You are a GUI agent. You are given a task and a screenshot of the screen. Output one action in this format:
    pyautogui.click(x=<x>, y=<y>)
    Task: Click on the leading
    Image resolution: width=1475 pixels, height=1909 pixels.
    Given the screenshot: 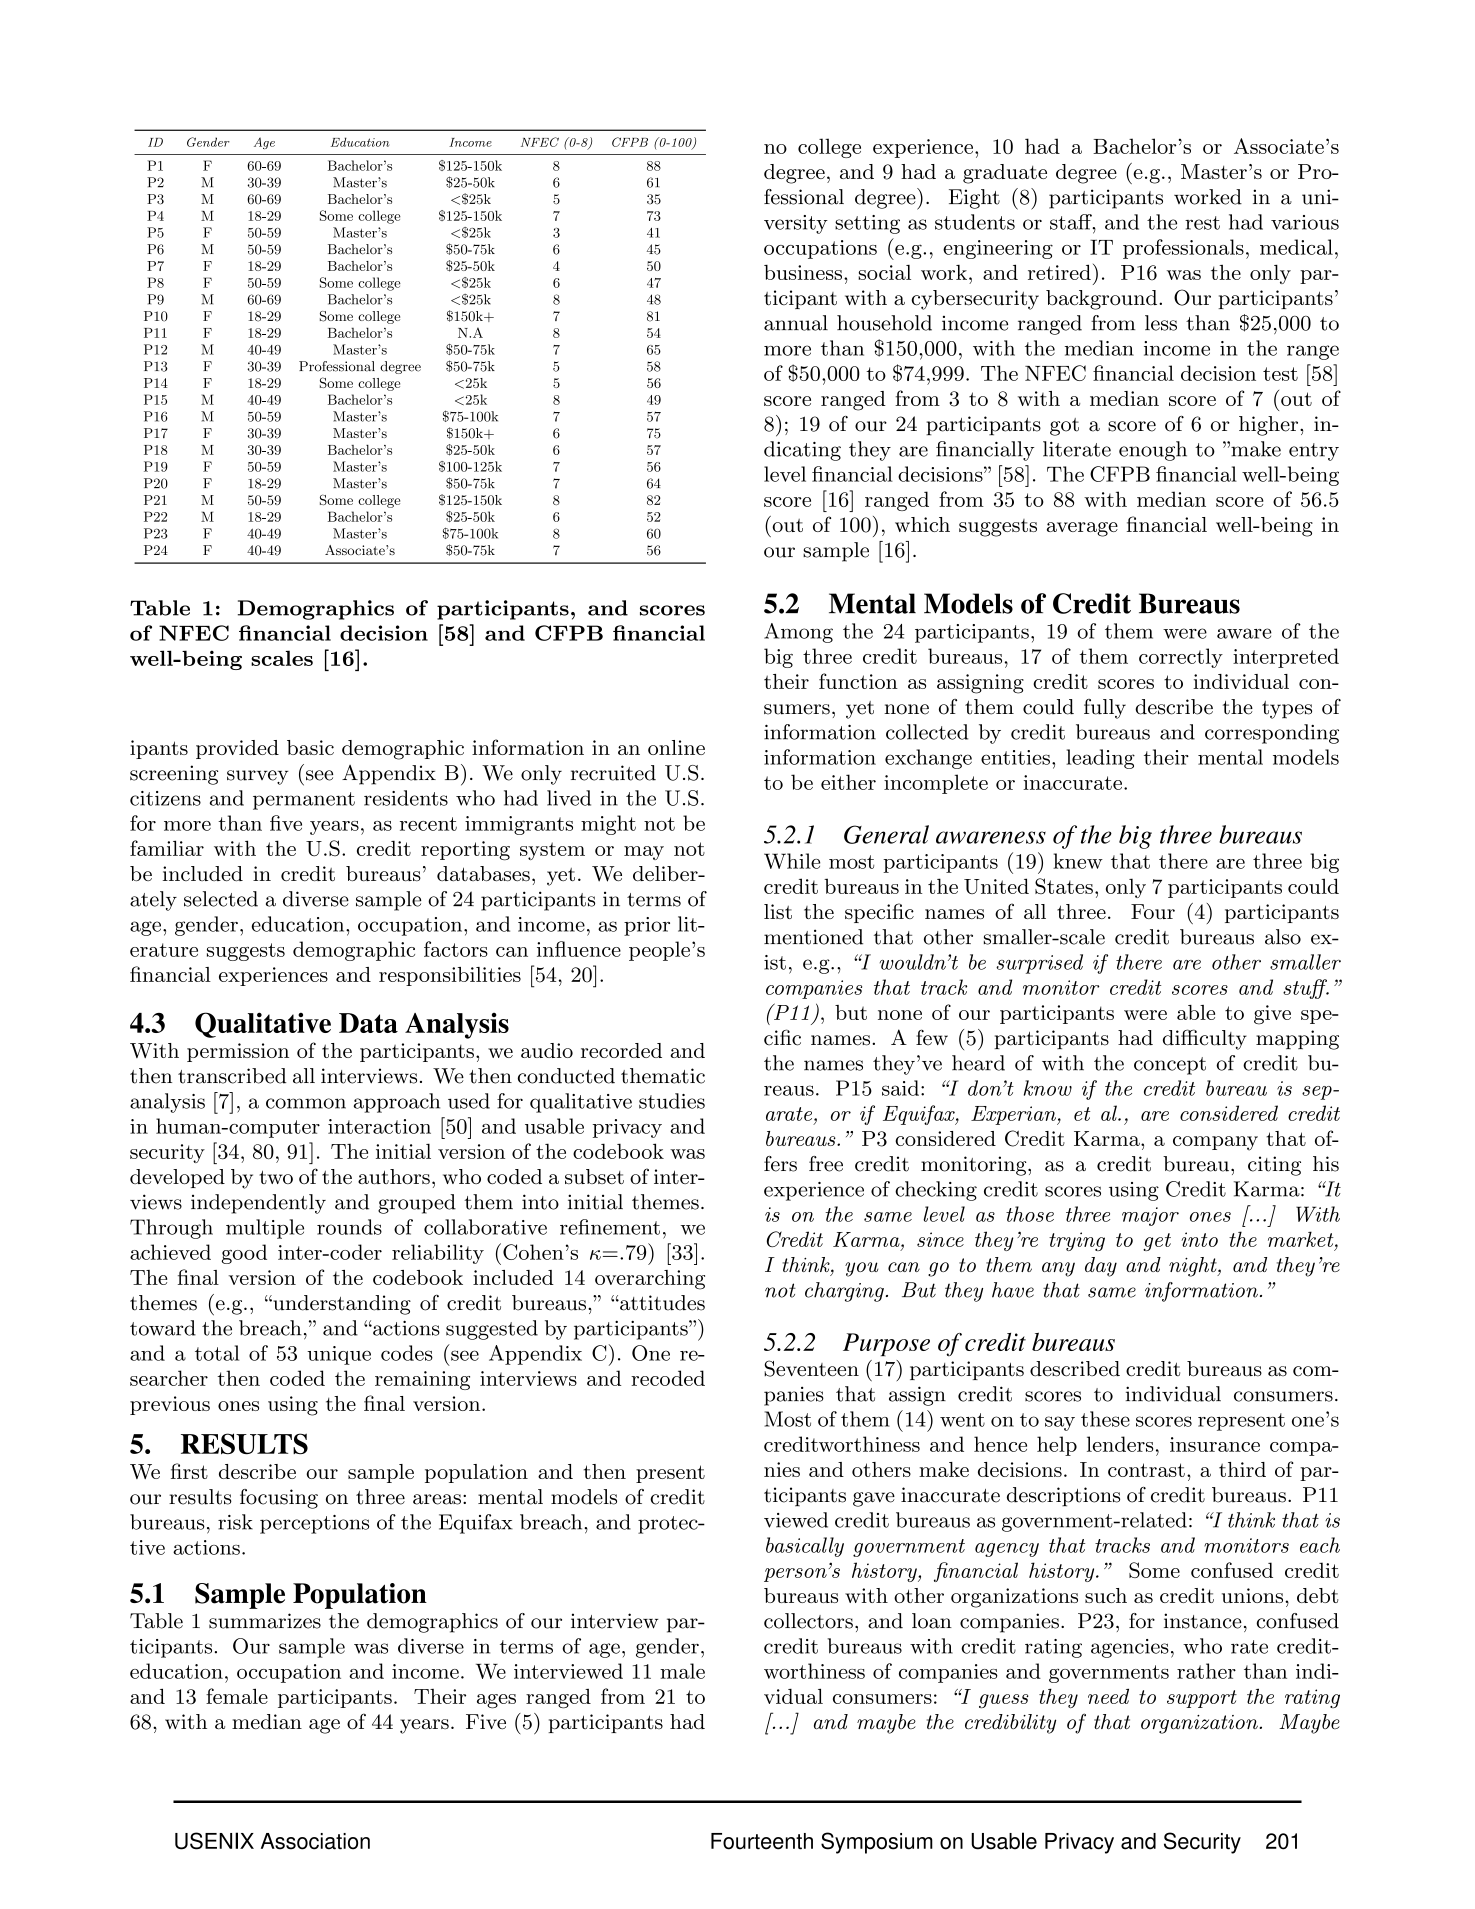 What is the action you would take?
    pyautogui.click(x=1100, y=759)
